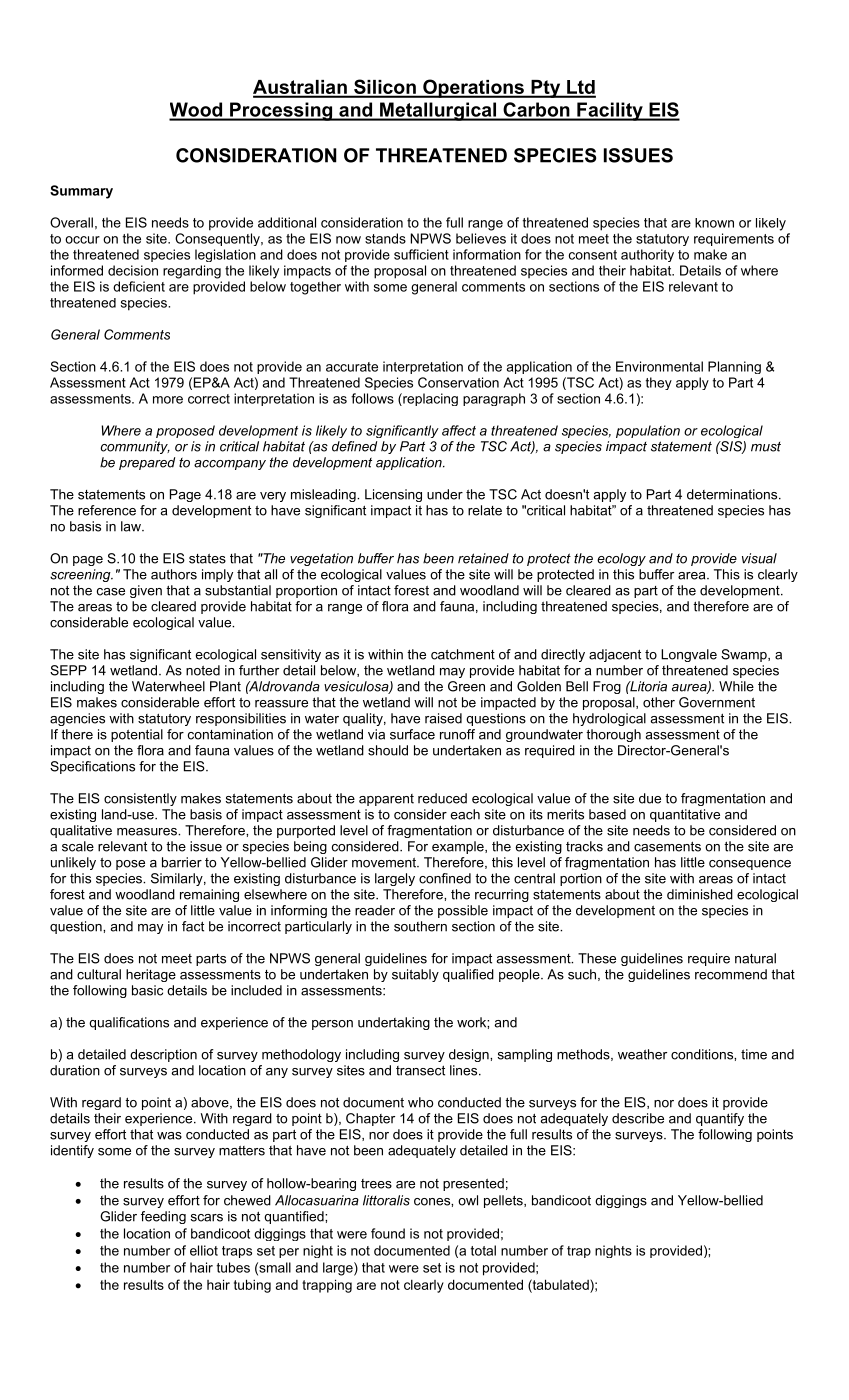 The width and height of the page is (849, 1400). I want to click on more, so click(168, 400).
